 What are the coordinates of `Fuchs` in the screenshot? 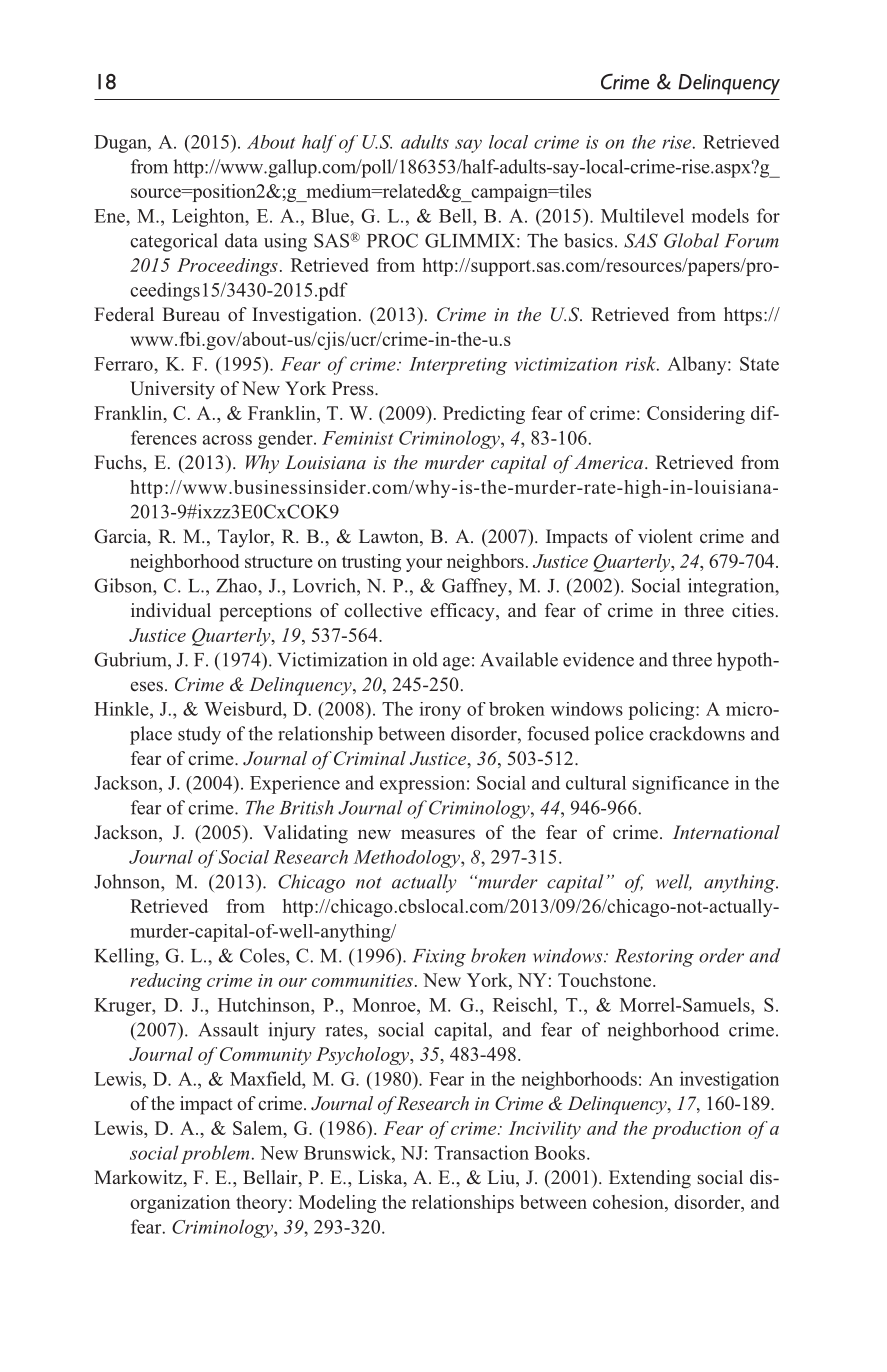 It's located at (119, 462).
